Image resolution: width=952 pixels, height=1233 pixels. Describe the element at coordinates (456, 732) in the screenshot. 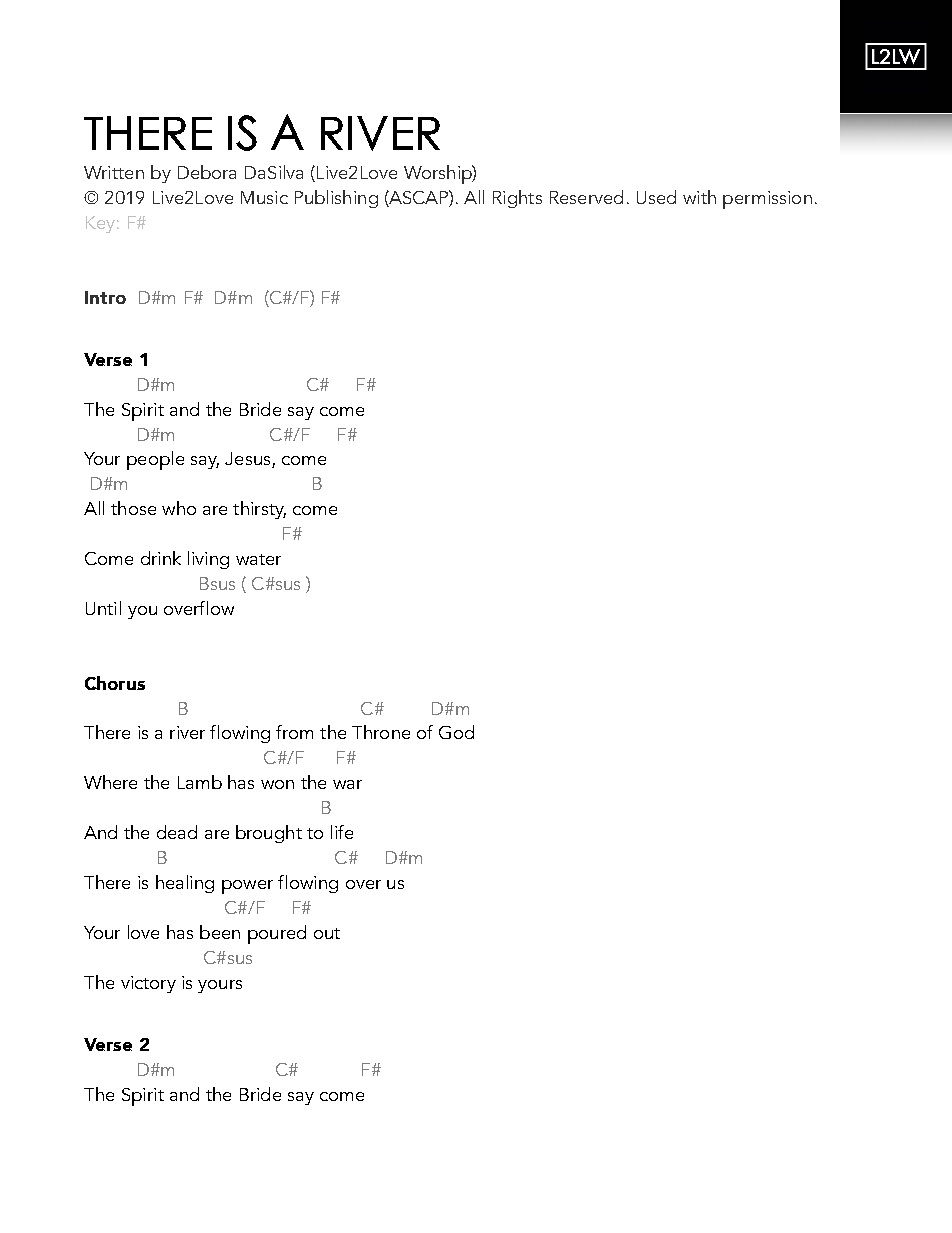

I see `God` at that location.
